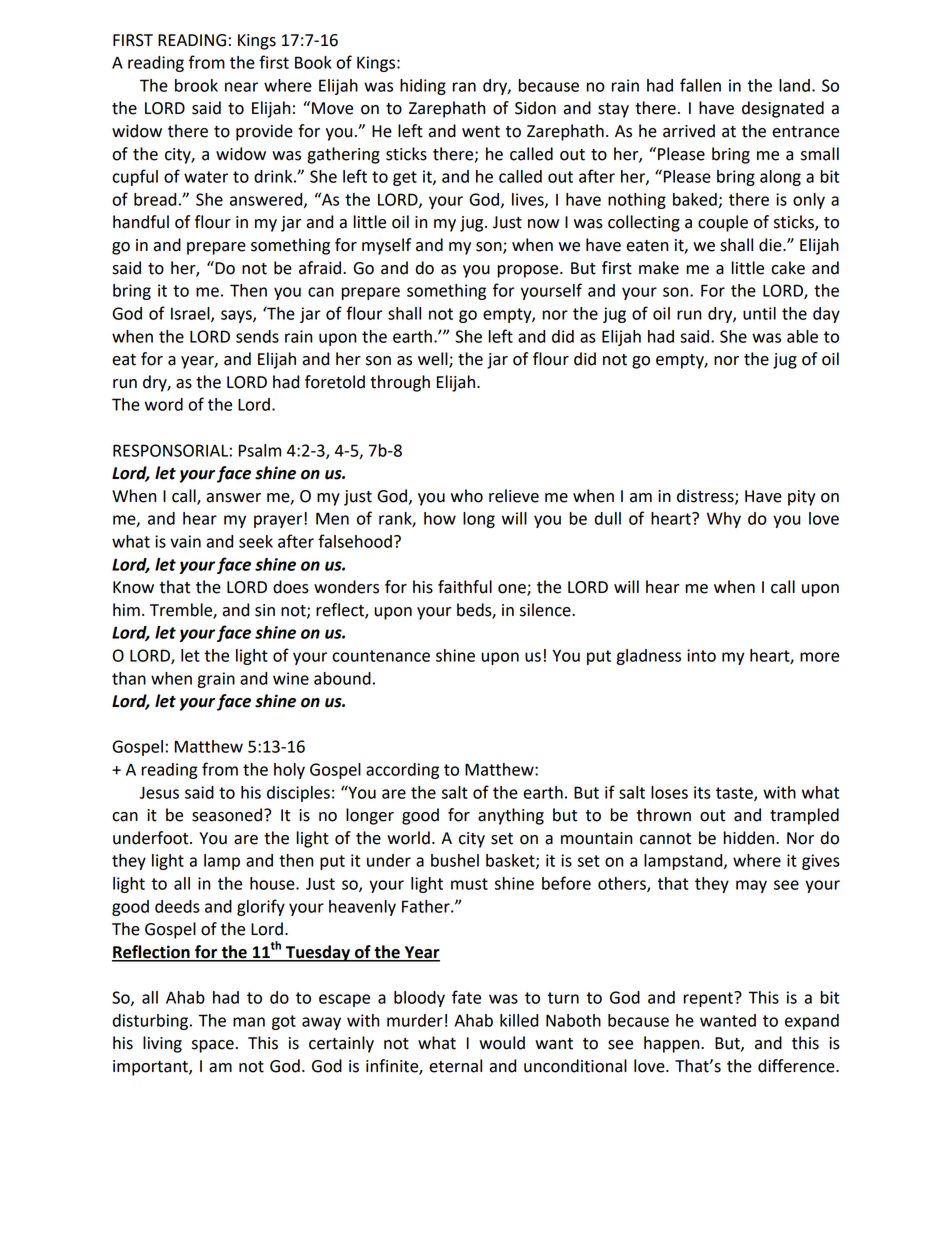 This image has height=1233, width=952. I want to click on faithful, so click(465, 587).
